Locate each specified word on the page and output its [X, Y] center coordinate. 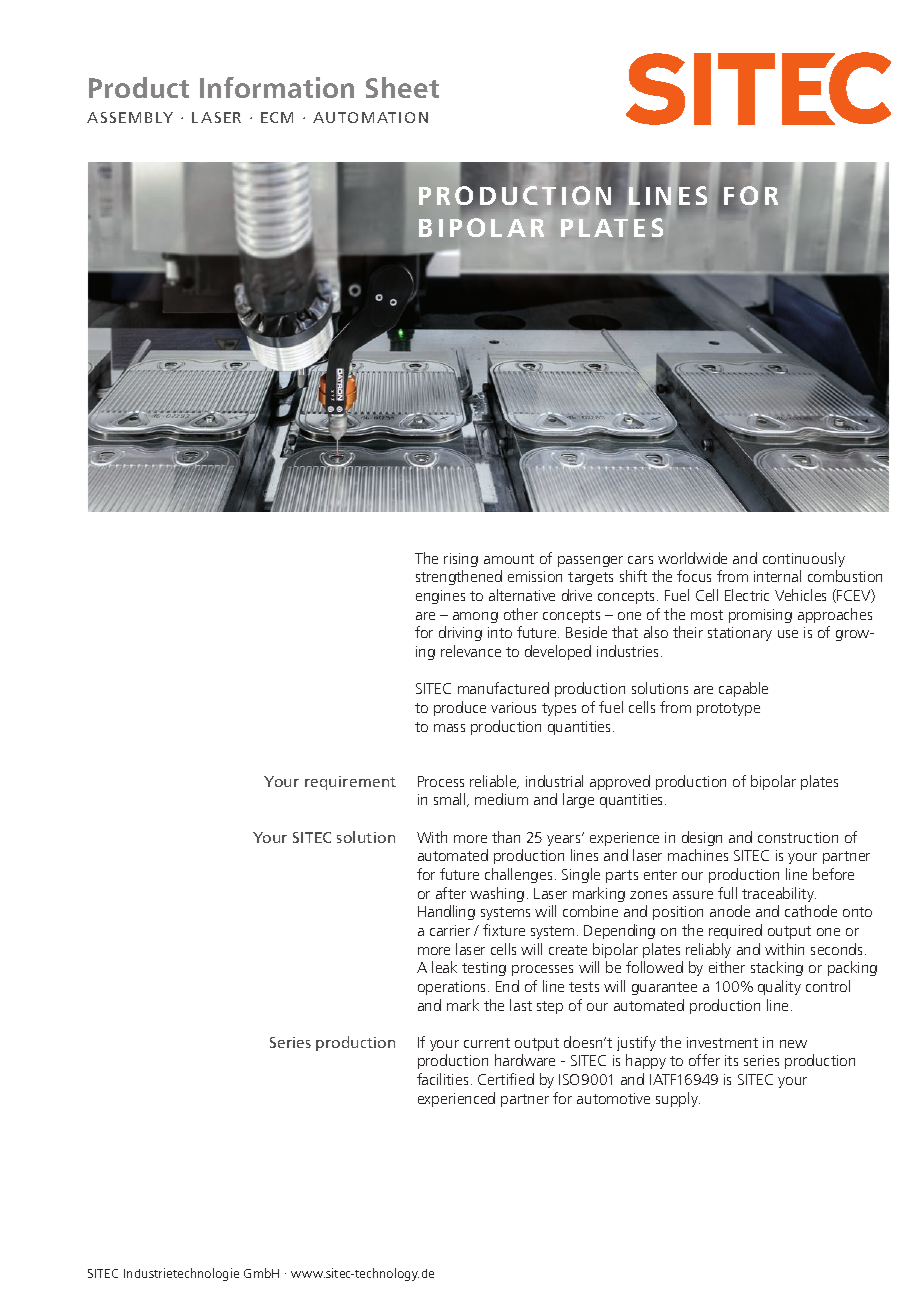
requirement [350, 783]
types [559, 709]
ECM [277, 117]
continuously [804, 559]
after [451, 893]
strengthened [459, 577]
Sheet [402, 87]
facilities [442, 1079]
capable [743, 689]
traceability [779, 894]
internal [777, 576]
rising [461, 560]
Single [581, 875]
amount [509, 559]
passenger [590, 561]
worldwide [692, 558]
